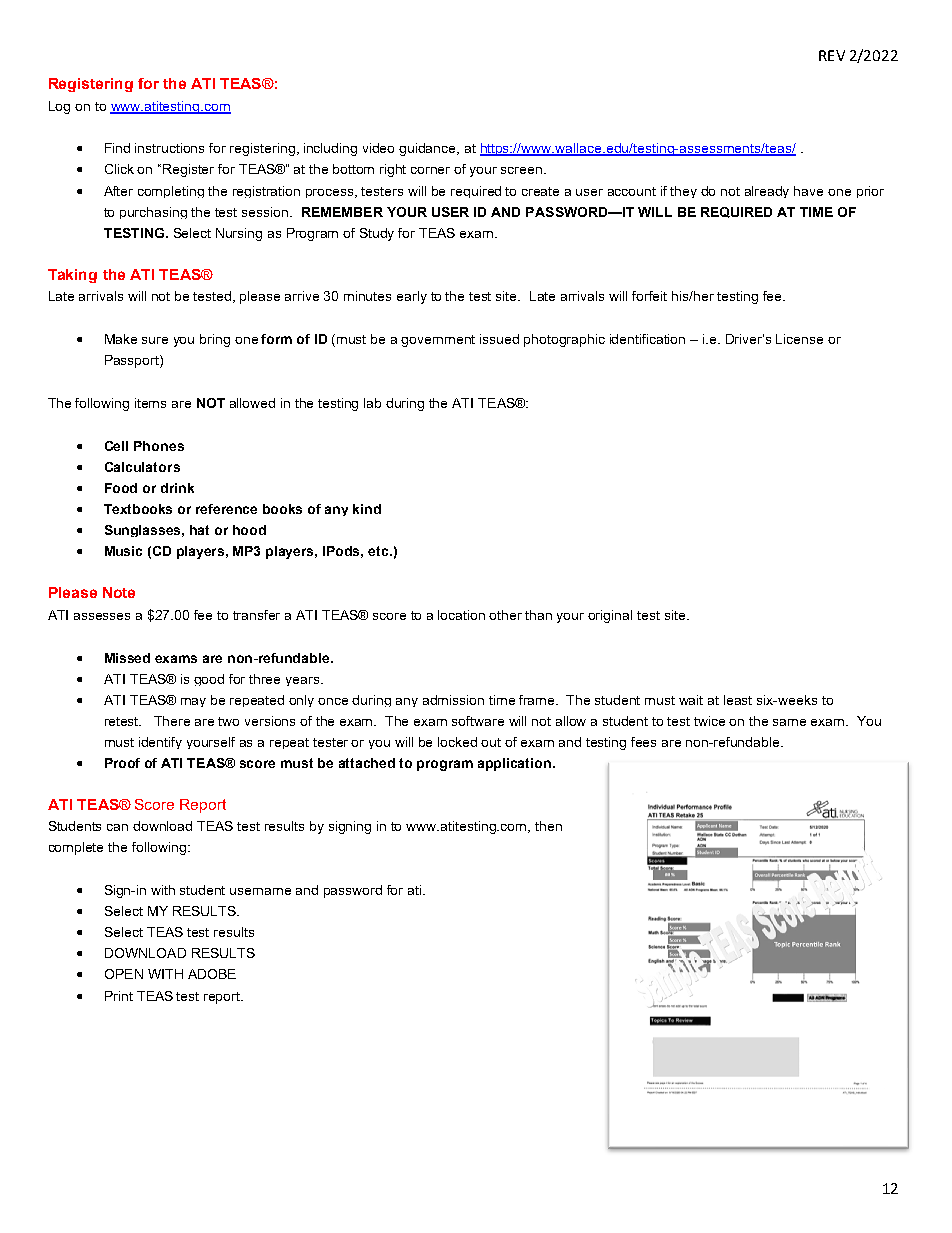 The image size is (952, 1233). I want to click on ADOBE, so click(212, 974).
